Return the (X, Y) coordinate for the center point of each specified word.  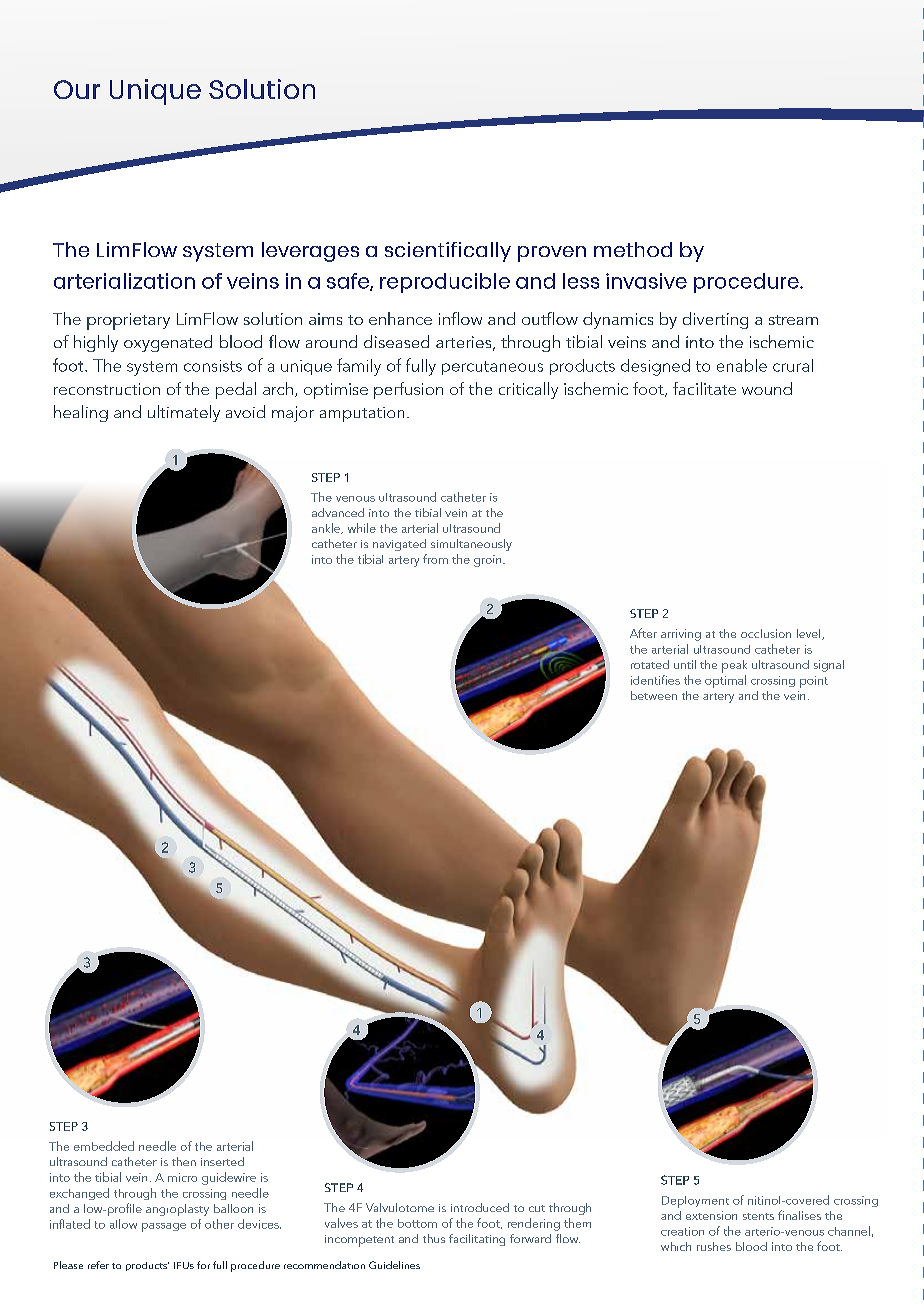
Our (77, 89)
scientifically (448, 252)
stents (758, 1216)
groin (489, 561)
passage (164, 1227)
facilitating (477, 1240)
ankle (327, 528)
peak (734, 666)
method (633, 249)
